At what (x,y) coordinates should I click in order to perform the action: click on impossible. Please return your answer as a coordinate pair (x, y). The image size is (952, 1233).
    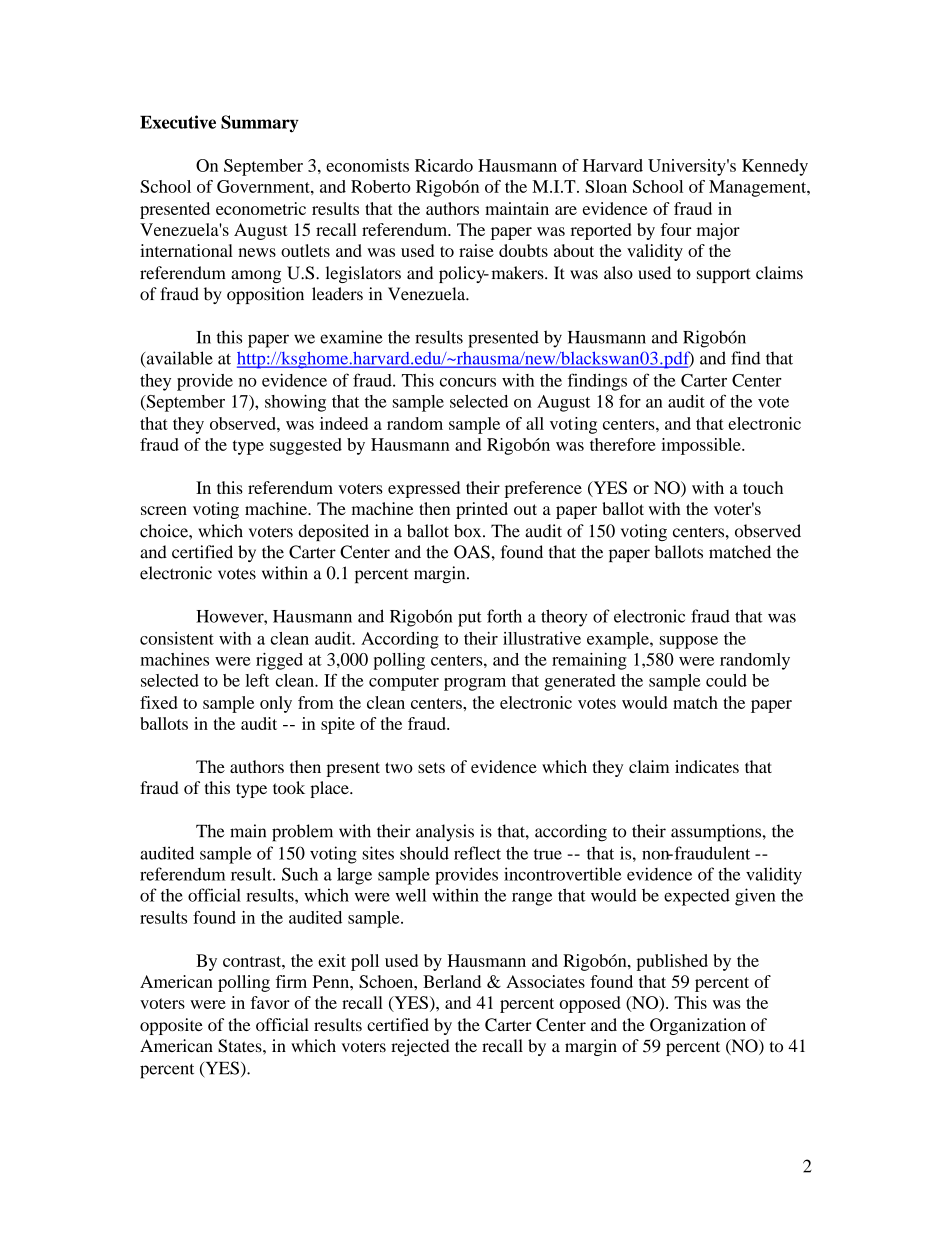
    Looking at the image, I should click on (702, 446).
